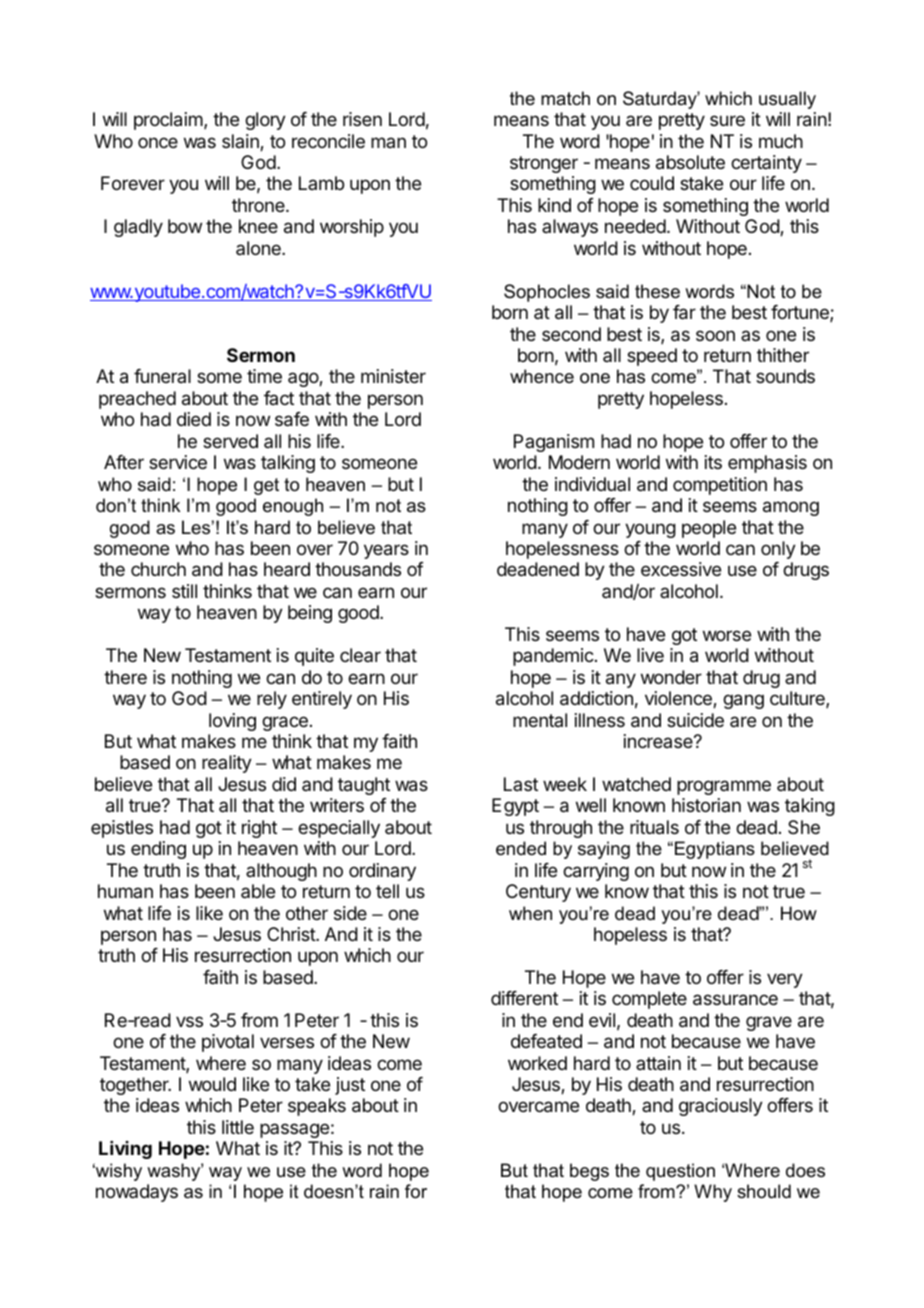  Describe the element at coordinates (259, 829) in the image. I see `right` at that location.
